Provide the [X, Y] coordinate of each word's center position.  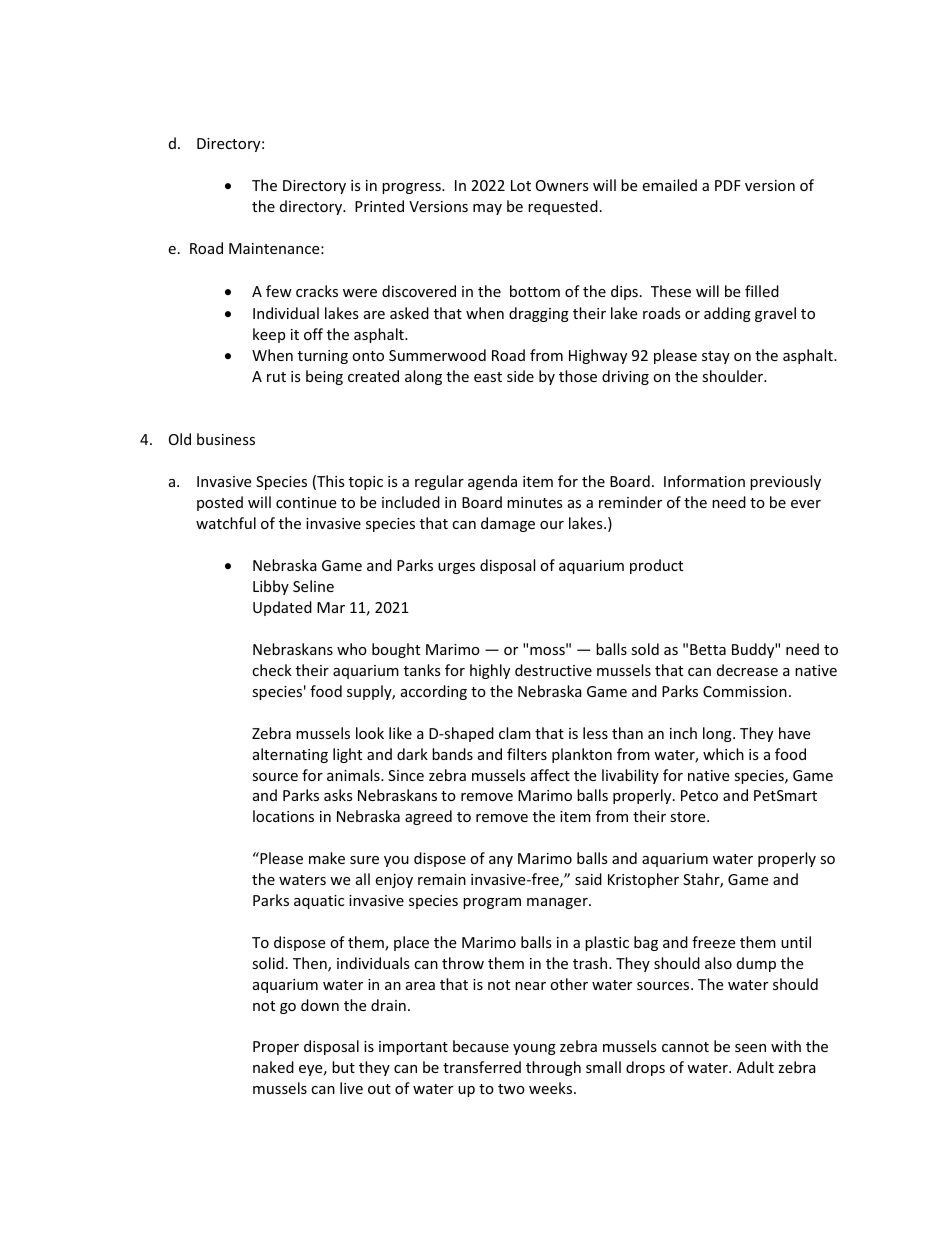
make [327, 858]
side [520, 376]
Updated [282, 608]
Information [704, 481]
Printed [379, 206]
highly [490, 671]
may [487, 209]
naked [273, 1067]
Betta [708, 649]
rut [276, 377]
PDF [728, 185]
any [501, 861]
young [534, 1049]
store [689, 817]
